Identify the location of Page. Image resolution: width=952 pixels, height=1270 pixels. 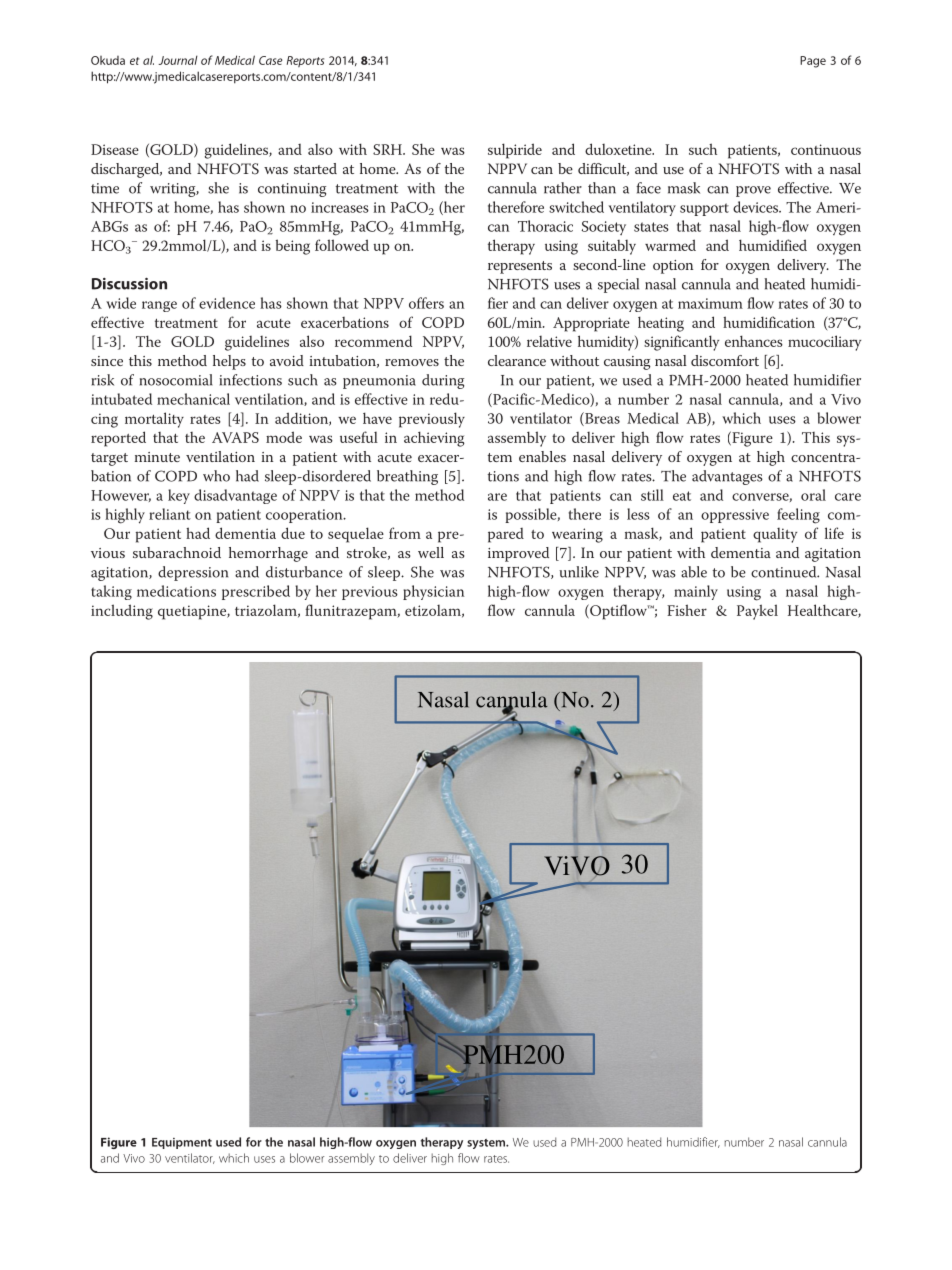
(813, 62).
